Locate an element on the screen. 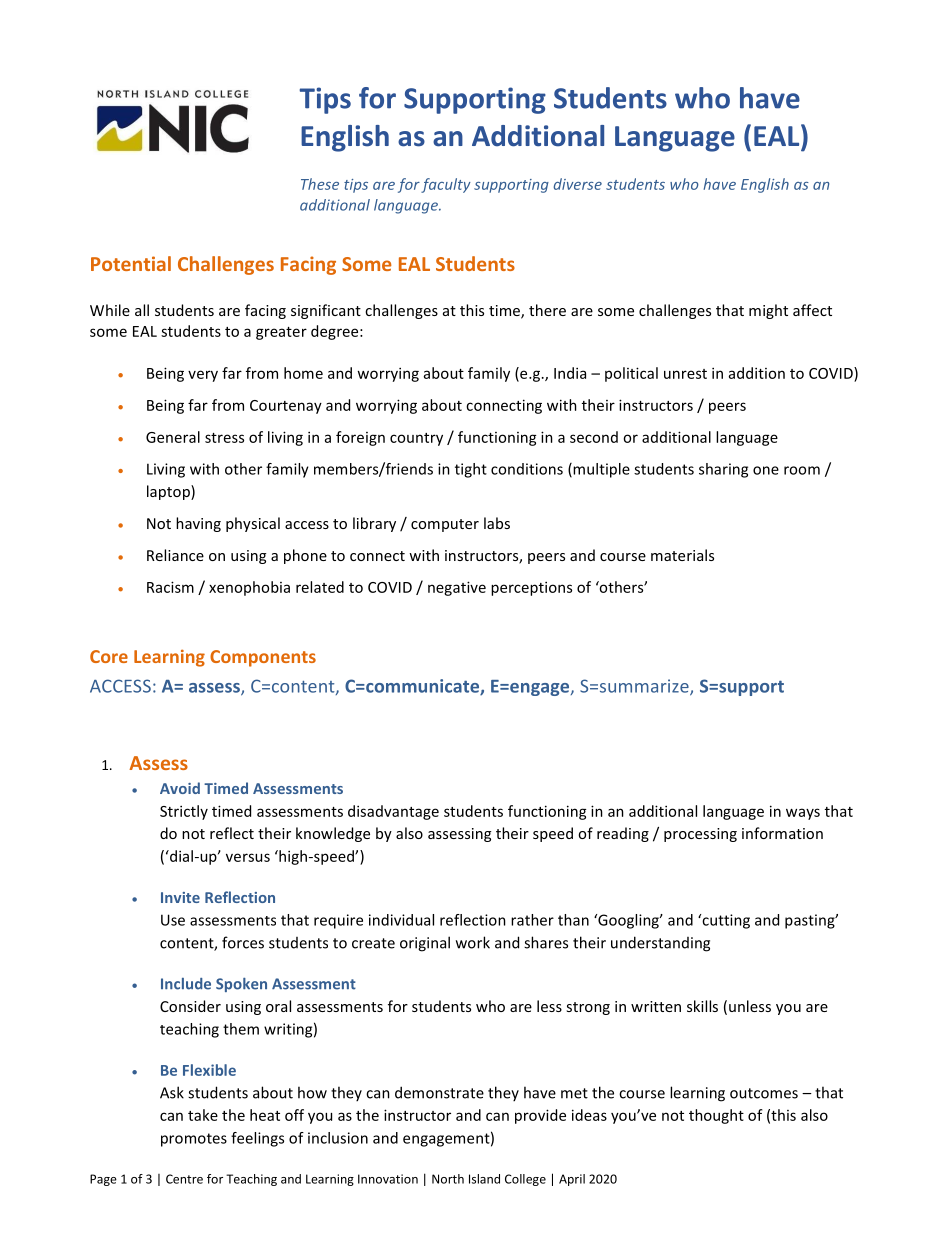 The image size is (952, 1233). disadvantage is located at coordinates (393, 812).
